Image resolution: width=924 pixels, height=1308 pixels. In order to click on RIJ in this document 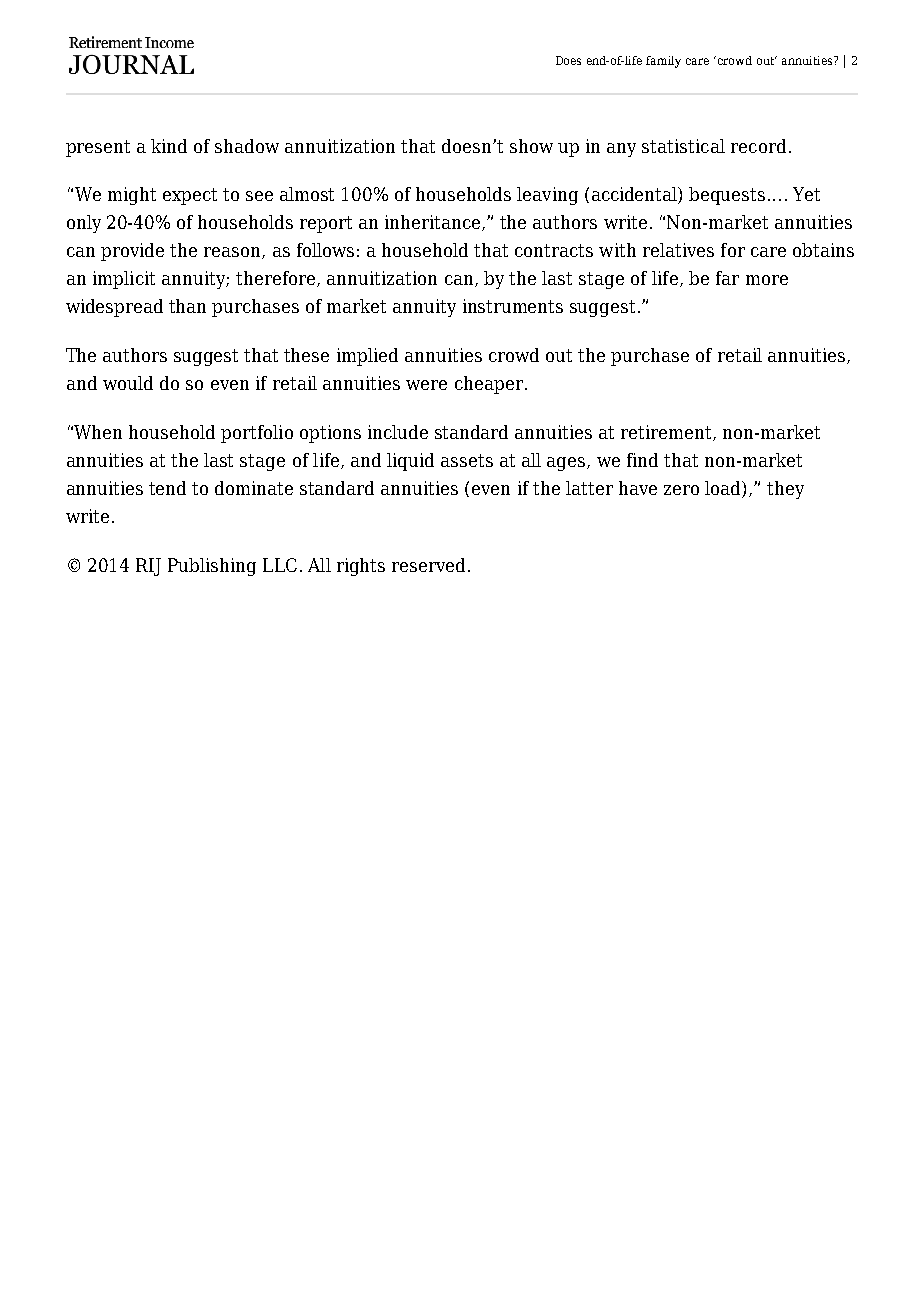, I will do `click(148, 567)`.
